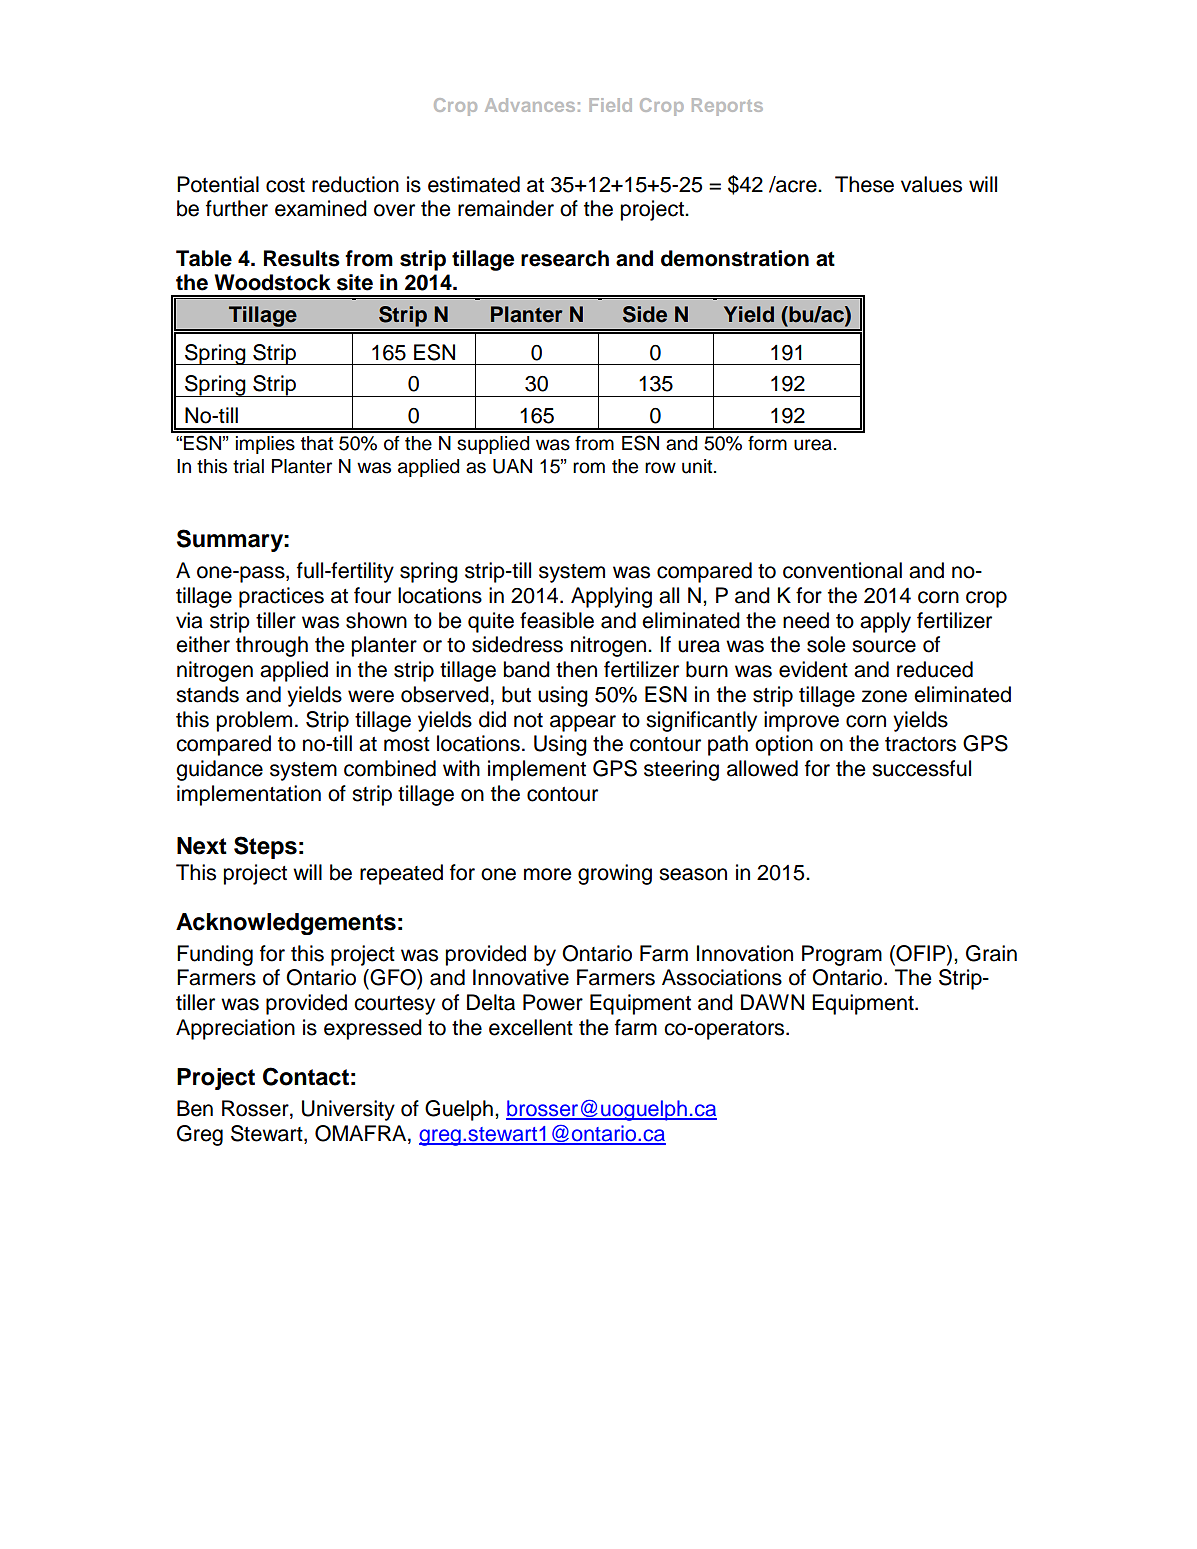  What do you see at coordinates (767, 443) in the document?
I see `form` at bounding box center [767, 443].
